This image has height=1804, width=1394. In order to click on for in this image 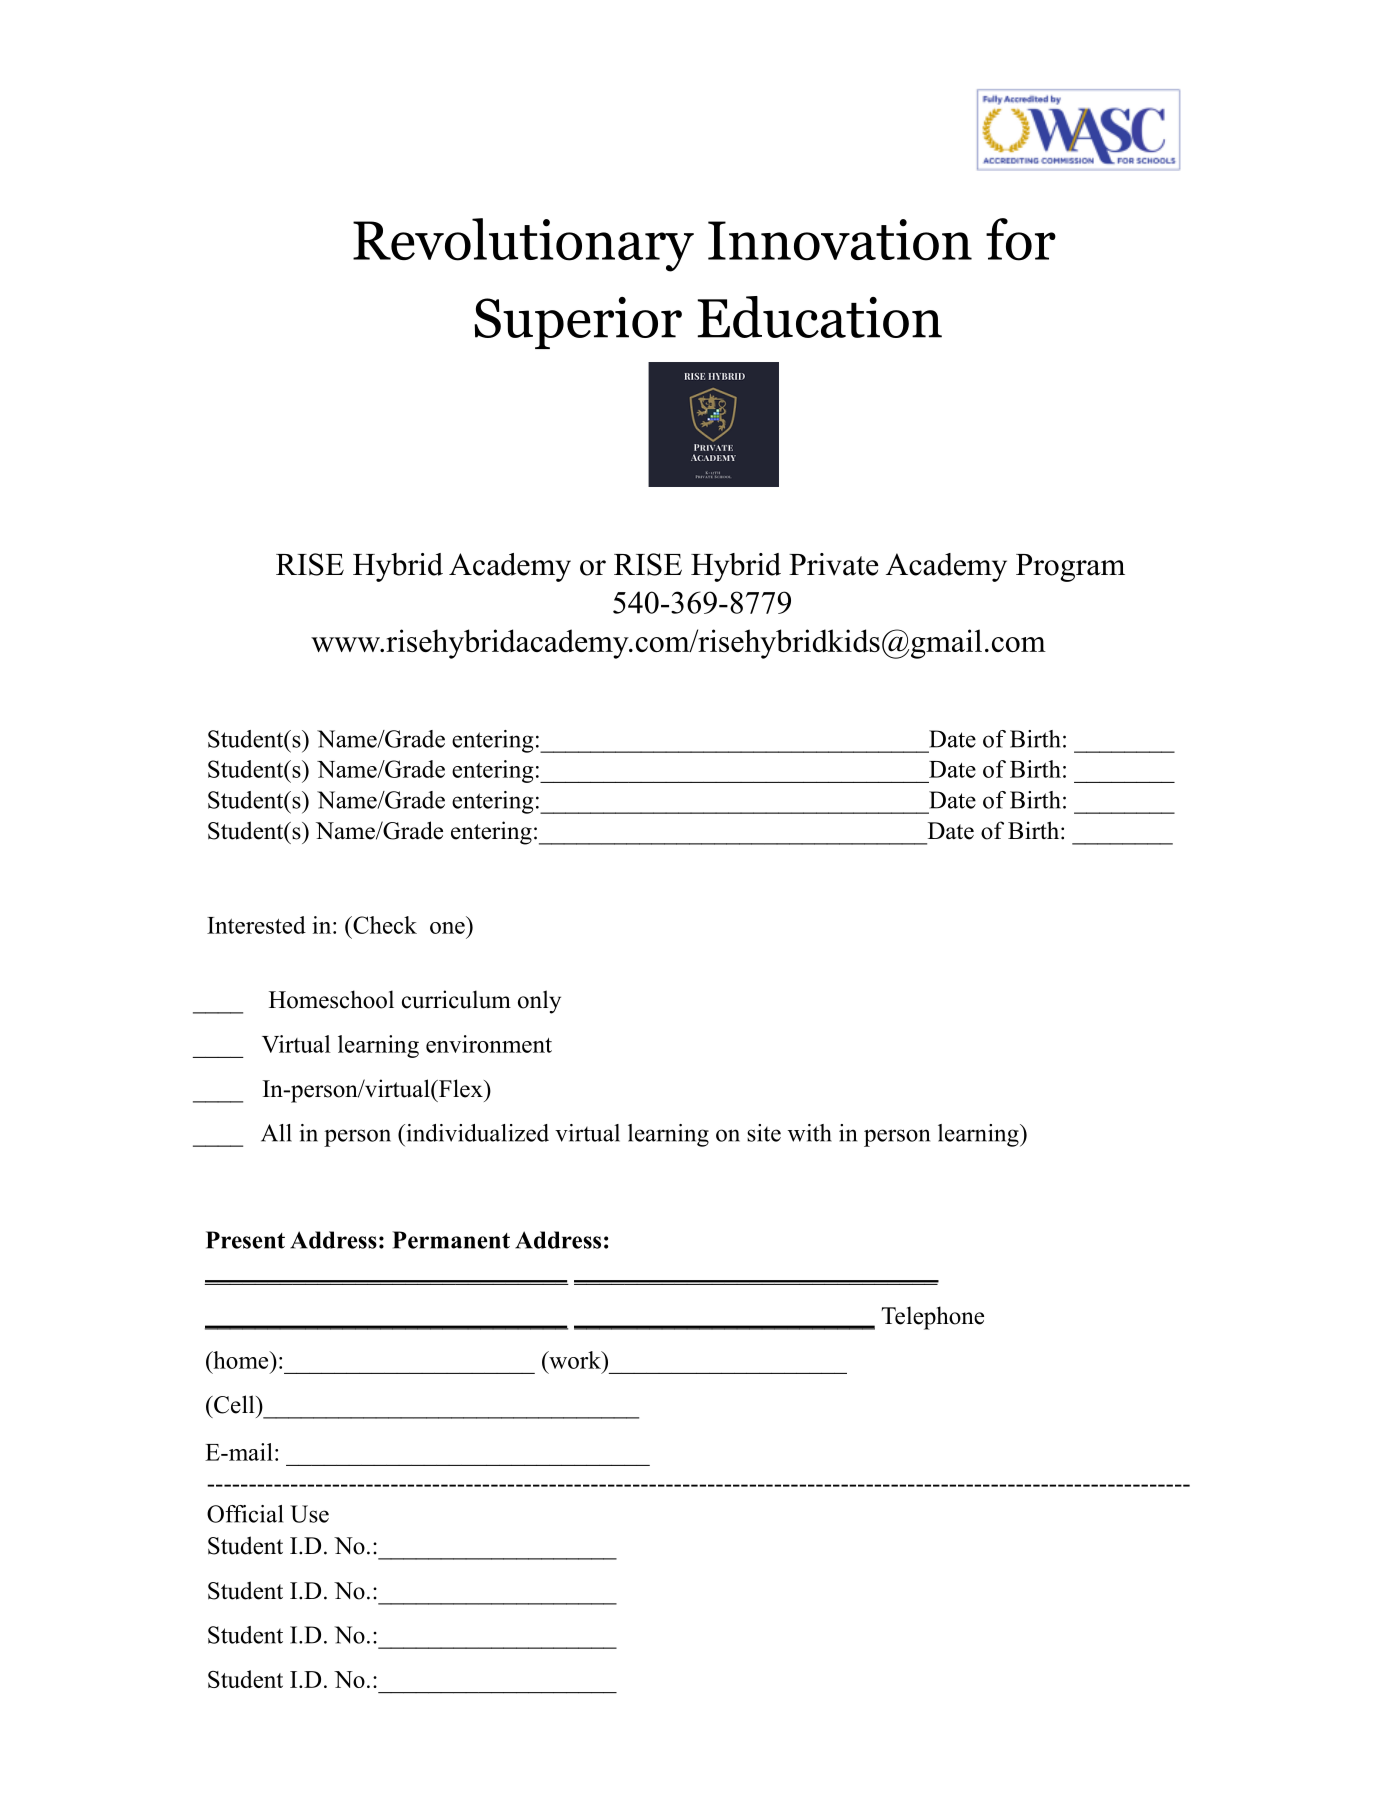, I will do `click(1021, 239)`.
